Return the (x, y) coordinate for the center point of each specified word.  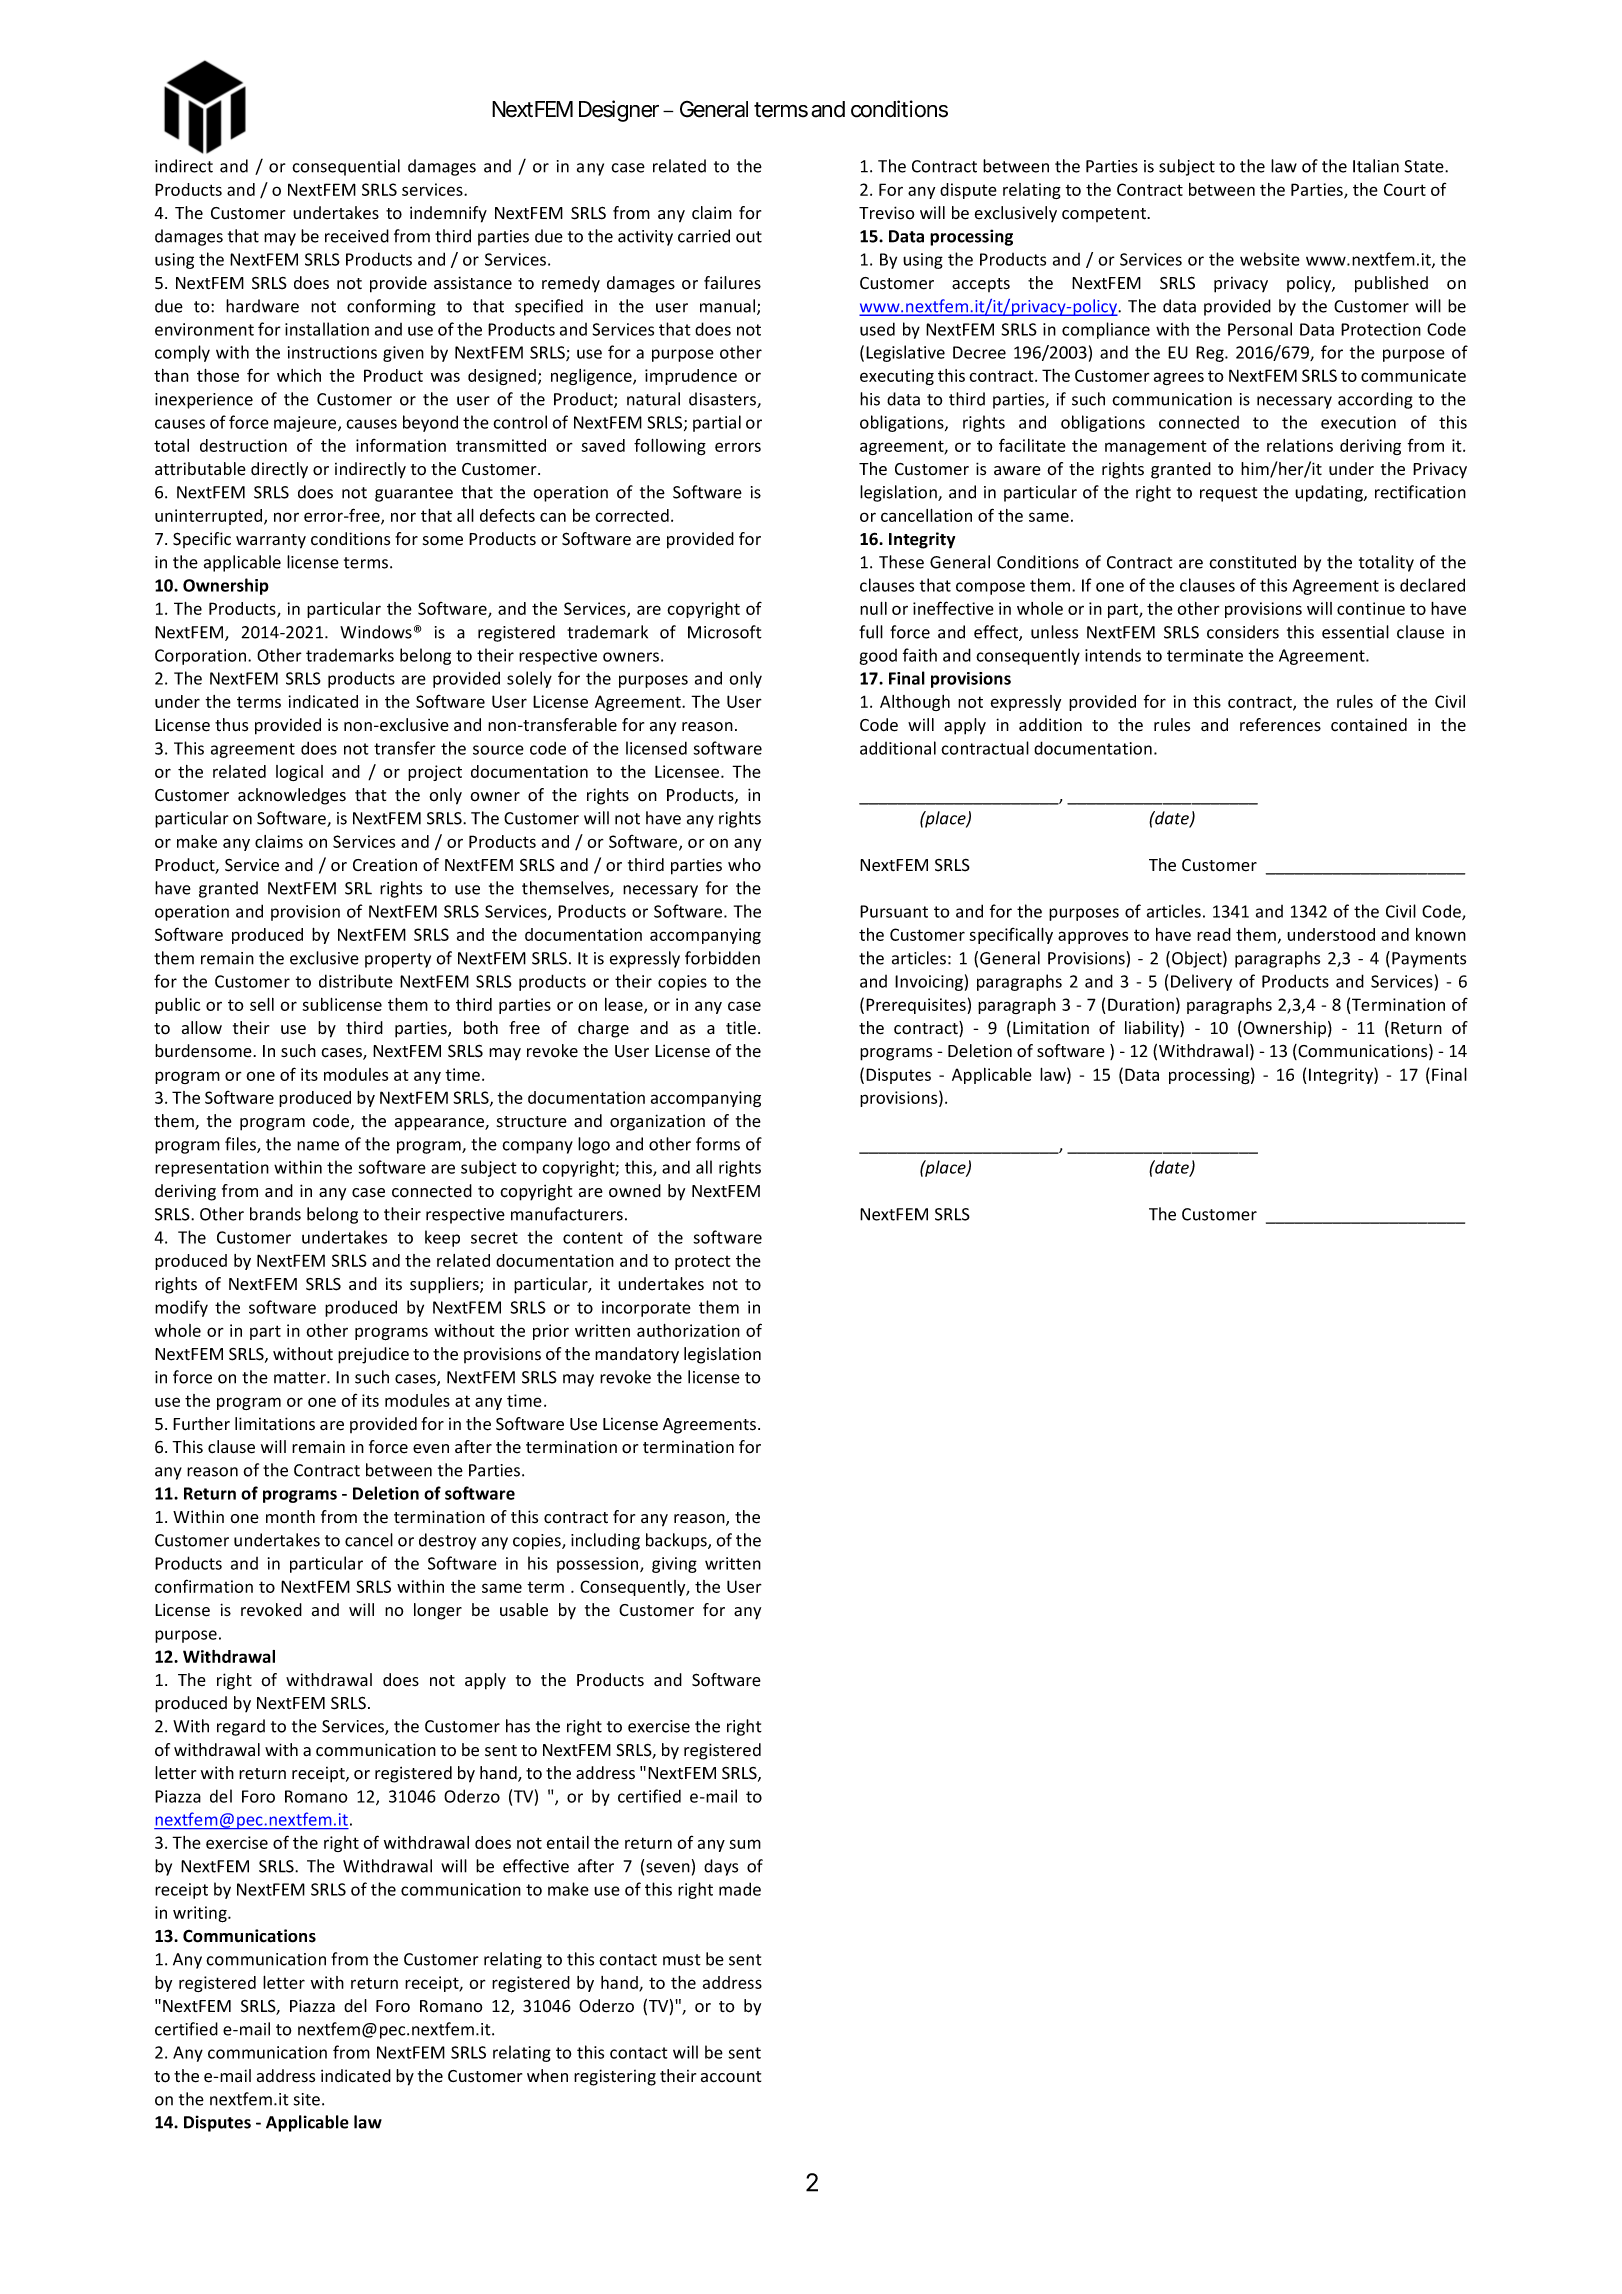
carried (704, 236)
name (318, 1146)
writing (201, 1914)
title (741, 1028)
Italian (1376, 166)
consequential (346, 167)
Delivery (1201, 982)
